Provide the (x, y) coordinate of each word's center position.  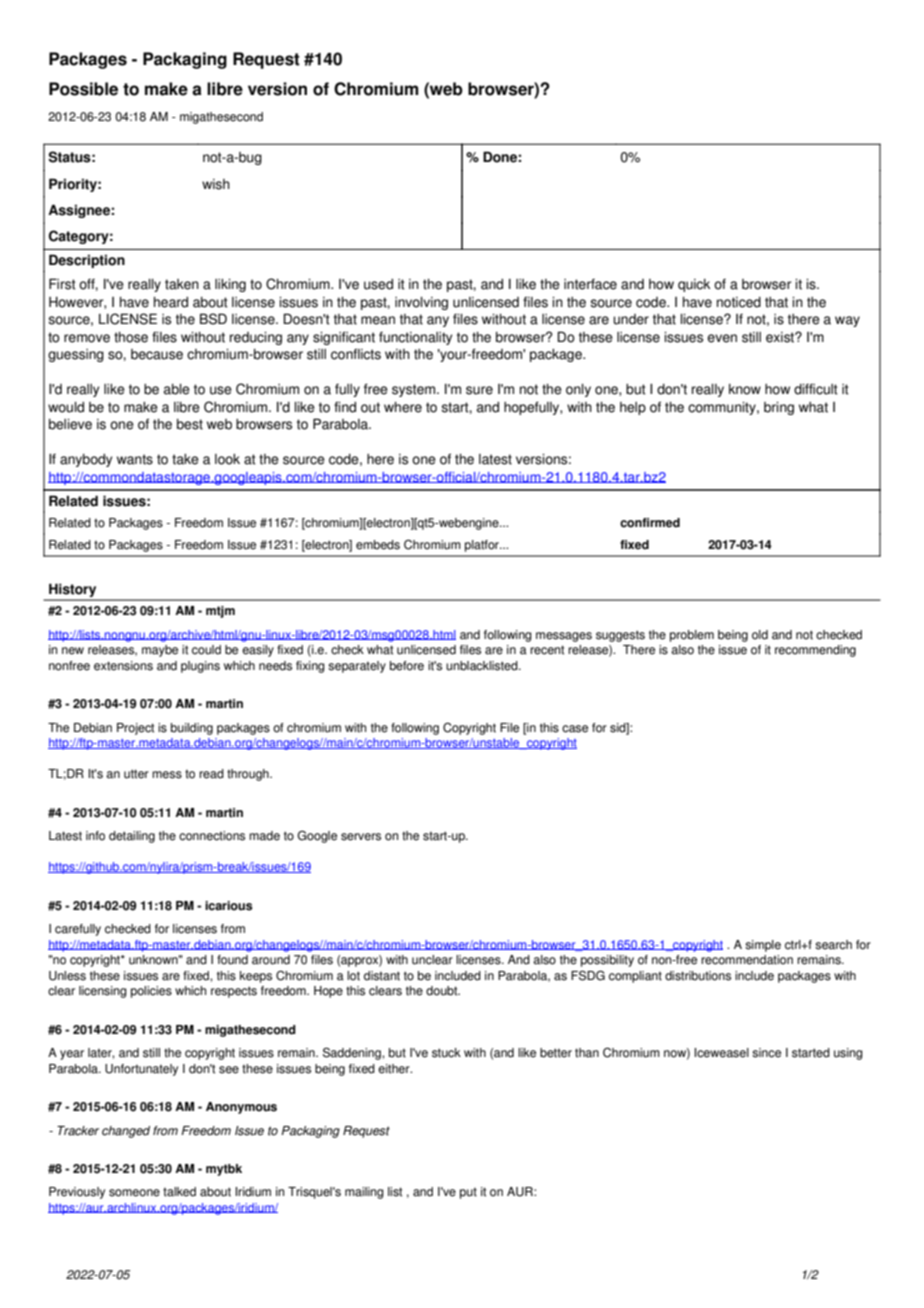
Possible (83, 89)
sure (479, 390)
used (378, 284)
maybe (160, 651)
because (157, 354)
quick (694, 285)
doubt (443, 991)
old (760, 635)
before (407, 666)
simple (763, 946)
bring (779, 408)
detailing (132, 837)
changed (126, 1132)
